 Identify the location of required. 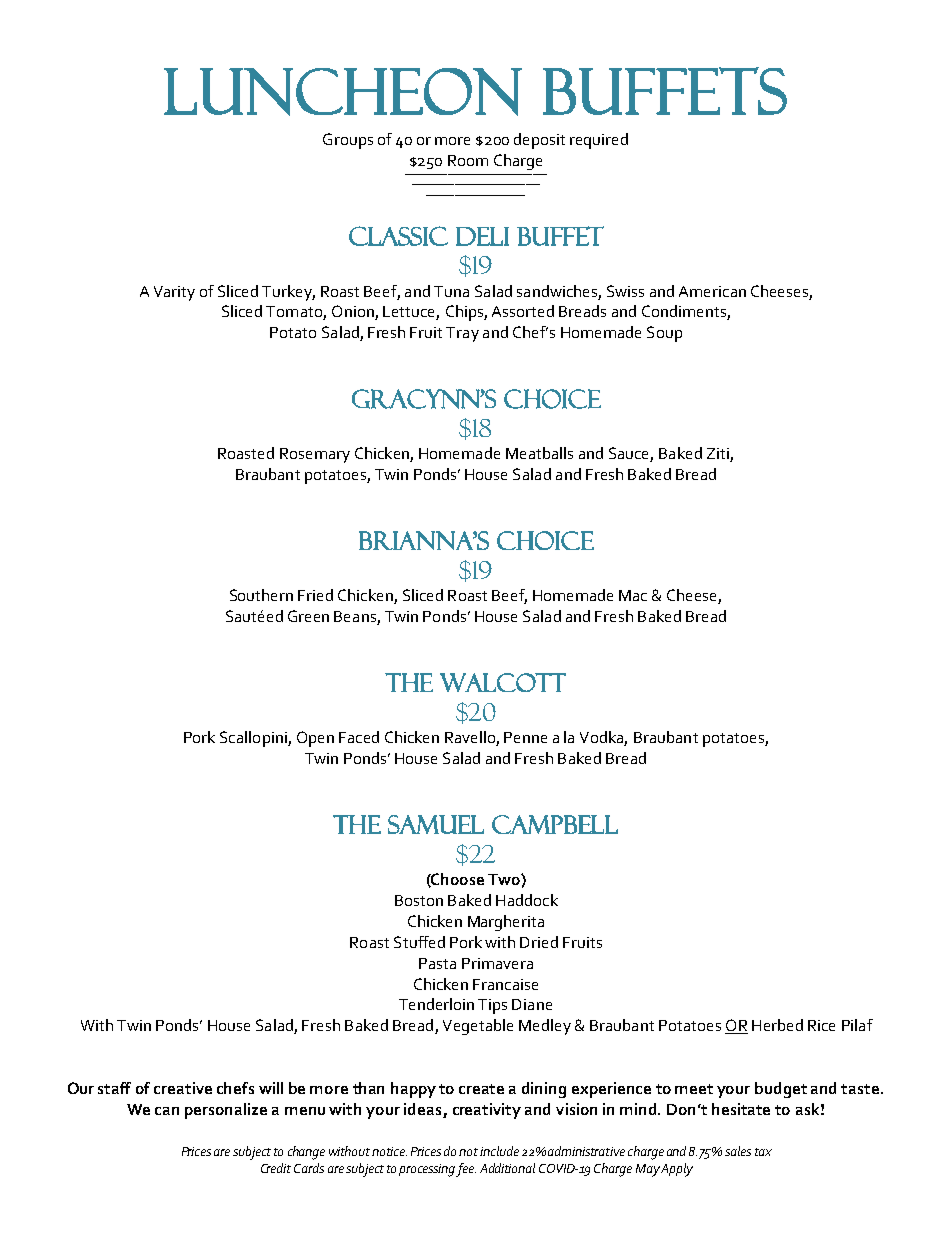
(599, 141).
